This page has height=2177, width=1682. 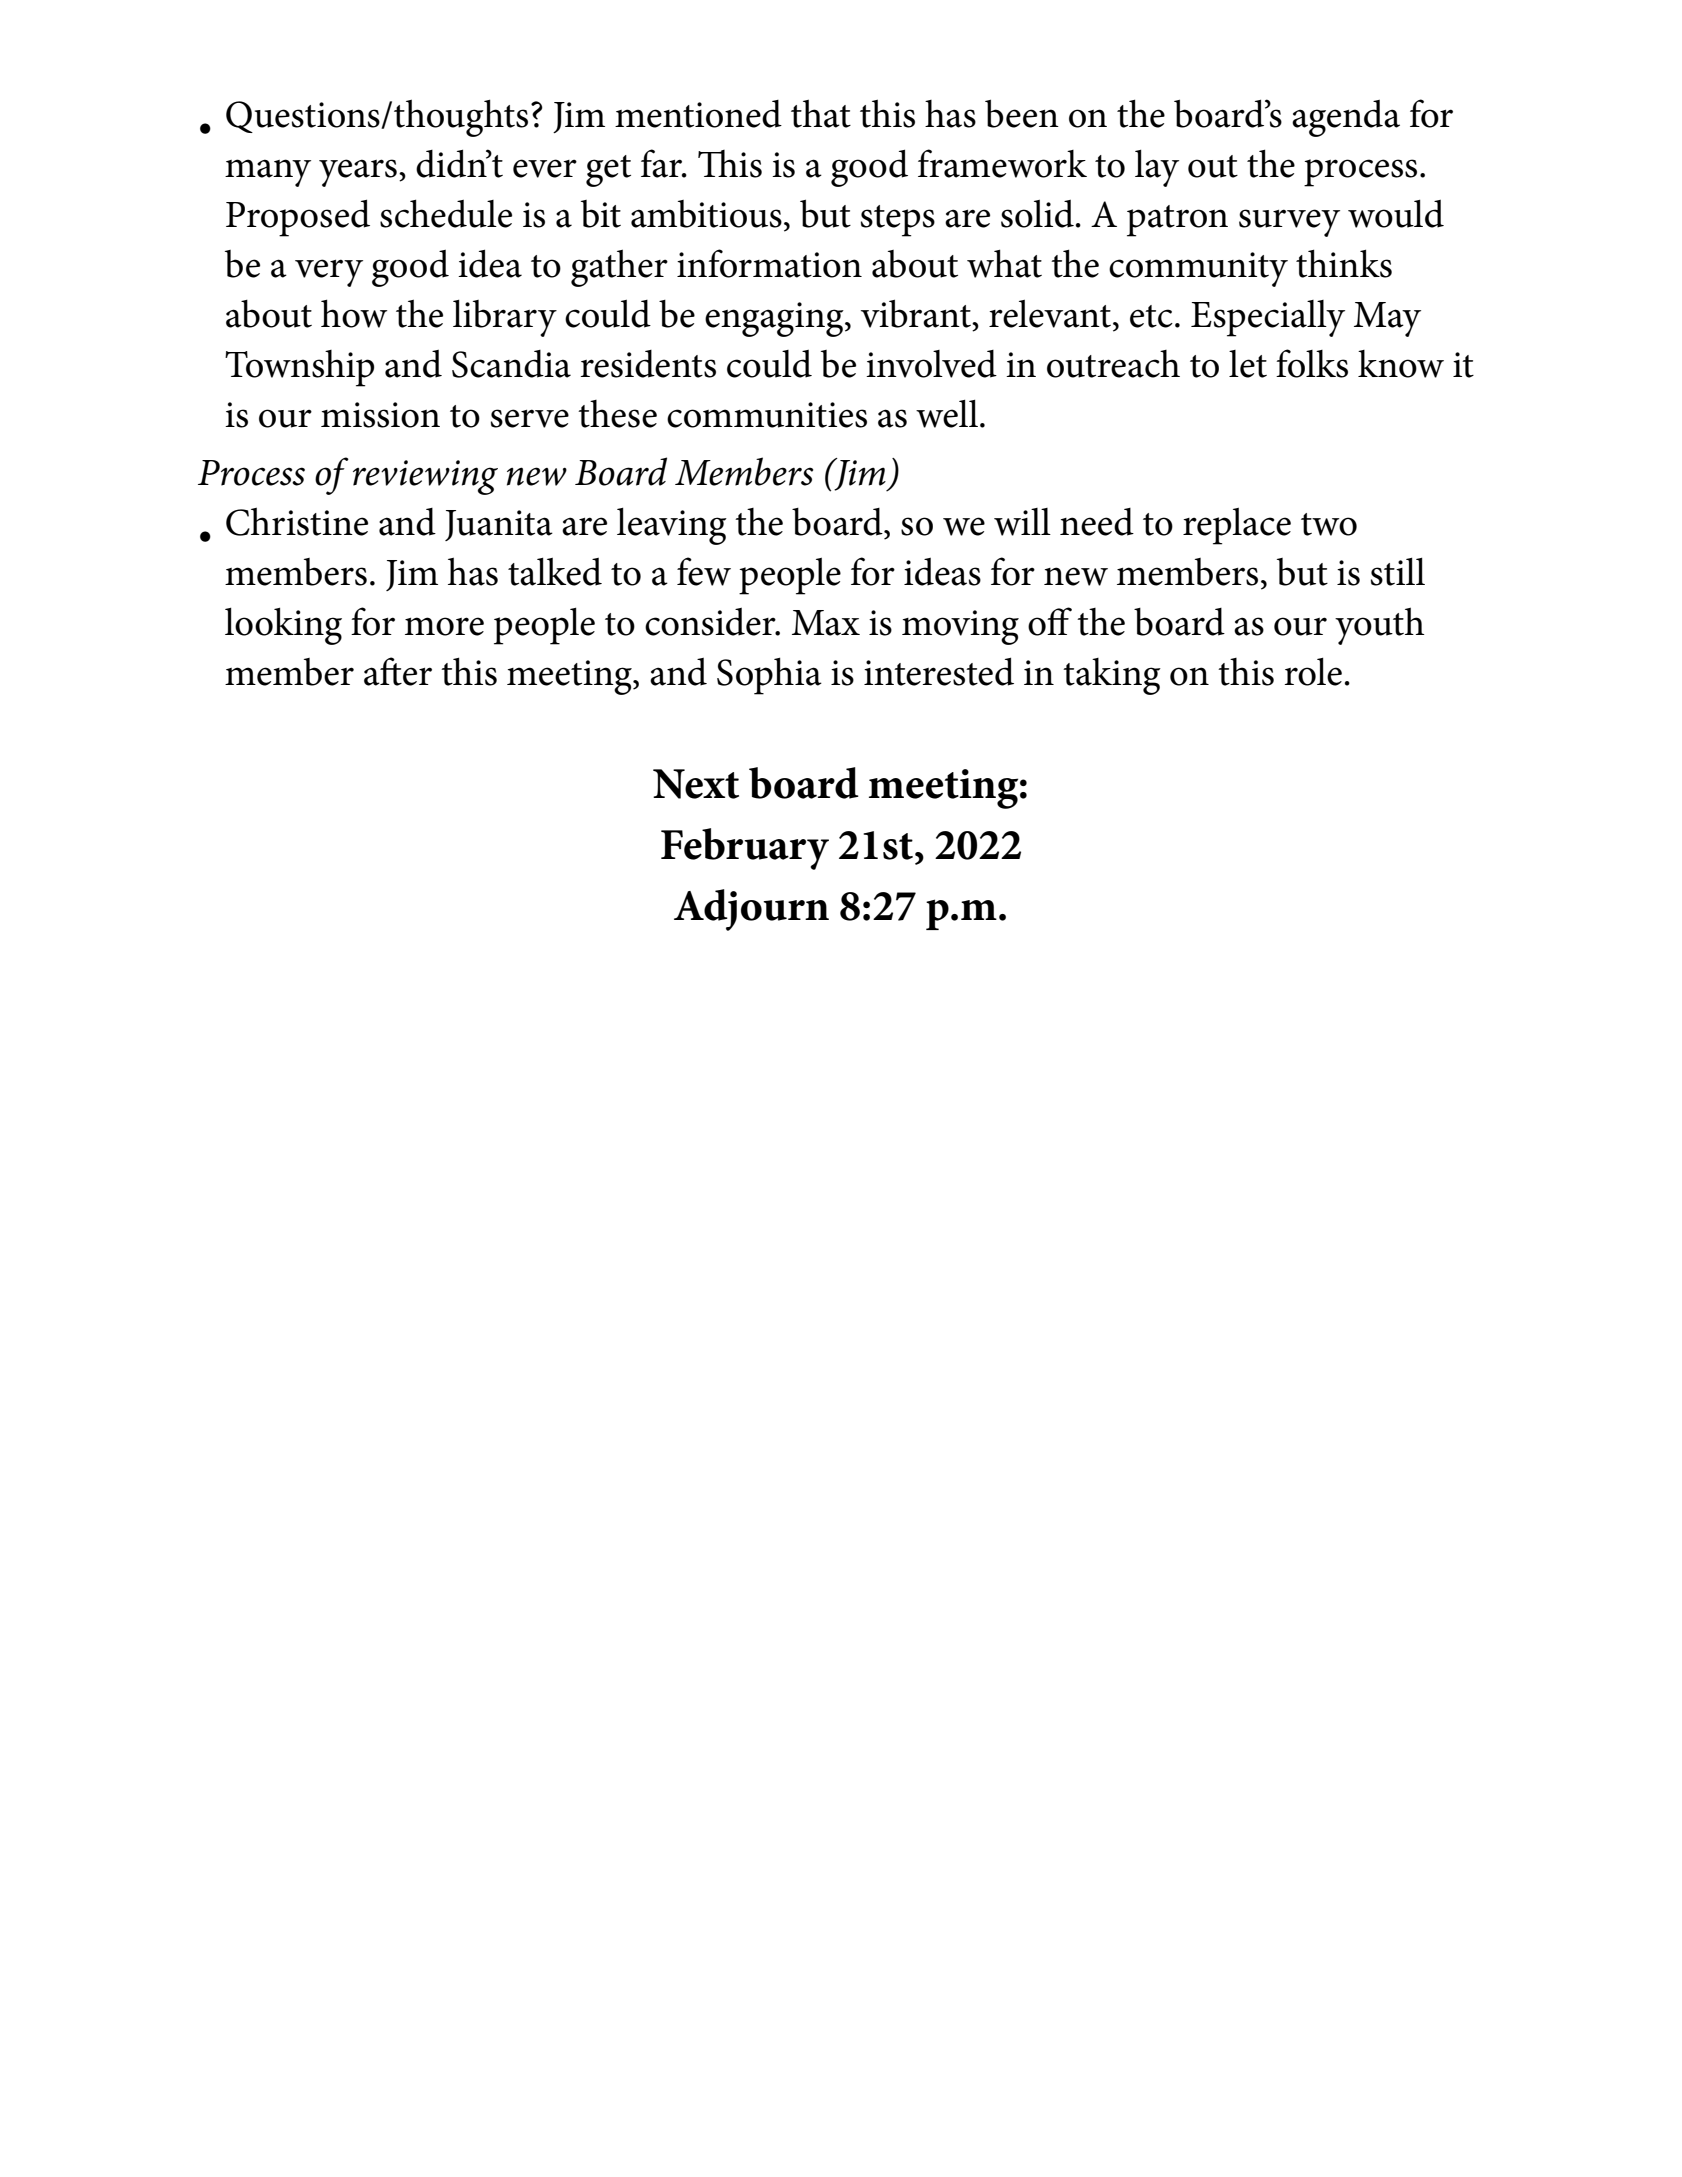 What do you see at coordinates (299, 368) in the page?
I see `Township` at bounding box center [299, 368].
